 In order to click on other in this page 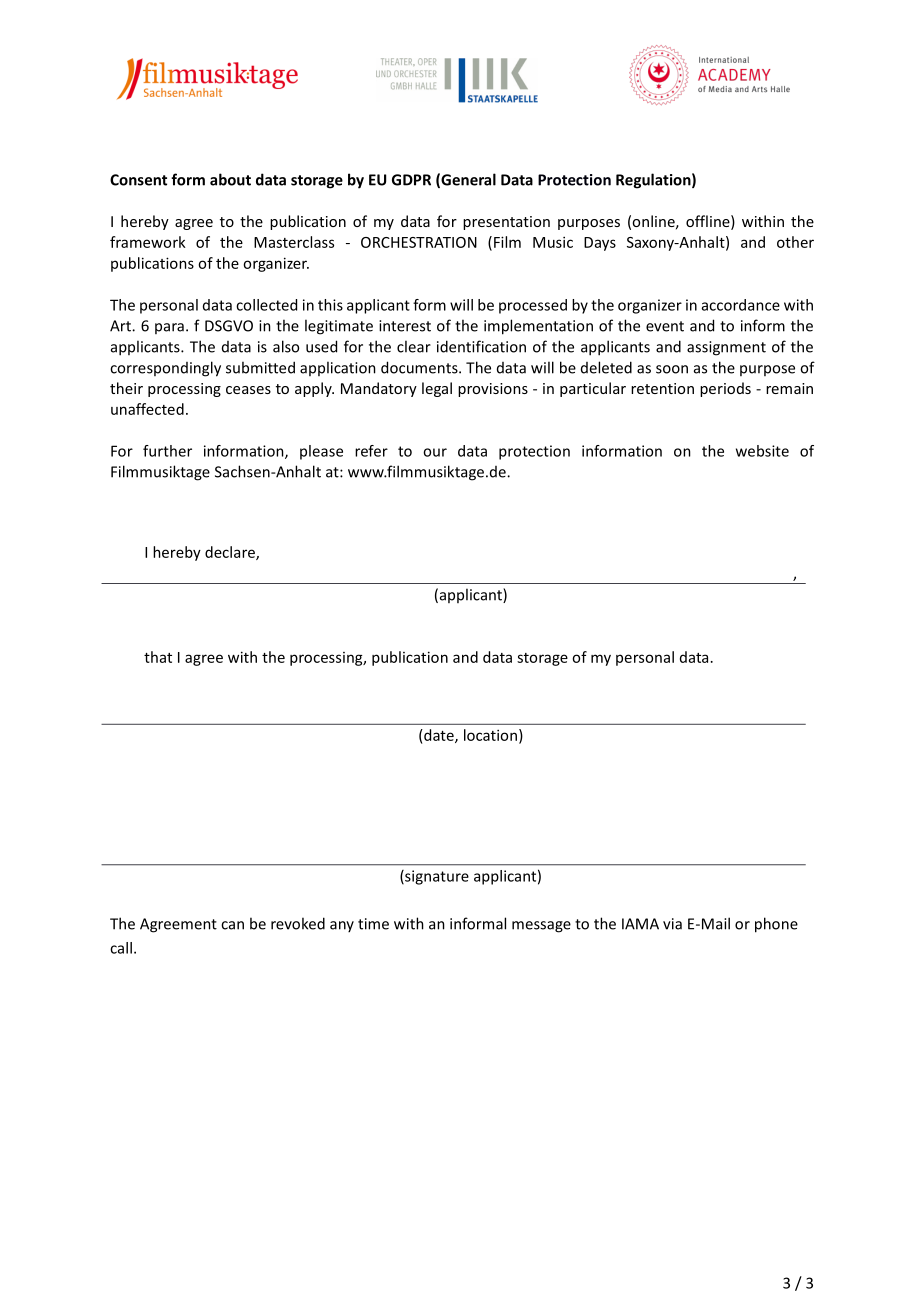, I will do `click(795, 242)`.
